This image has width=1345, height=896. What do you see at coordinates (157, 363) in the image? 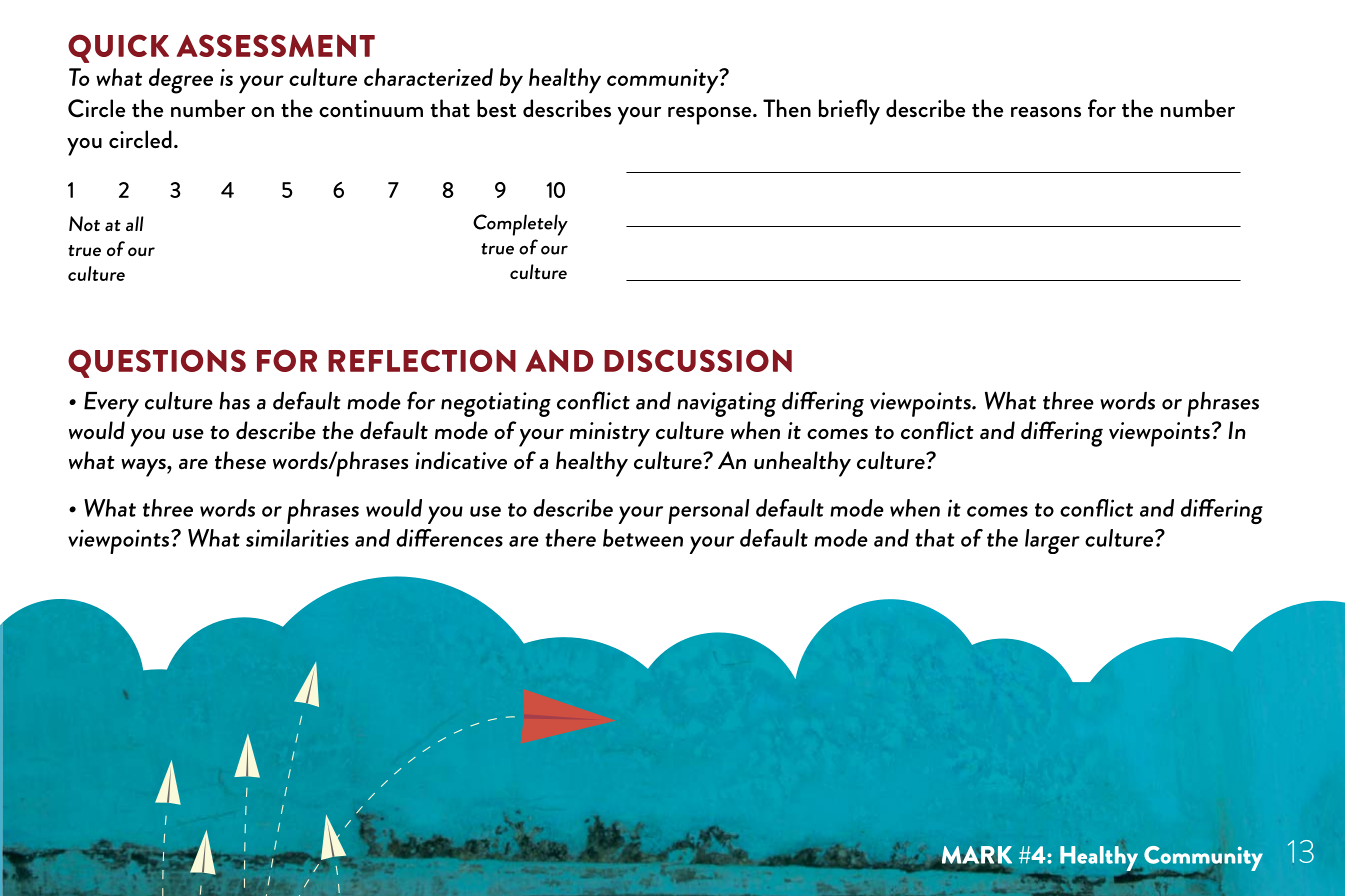
I see `QUESTIONS` at bounding box center [157, 363].
